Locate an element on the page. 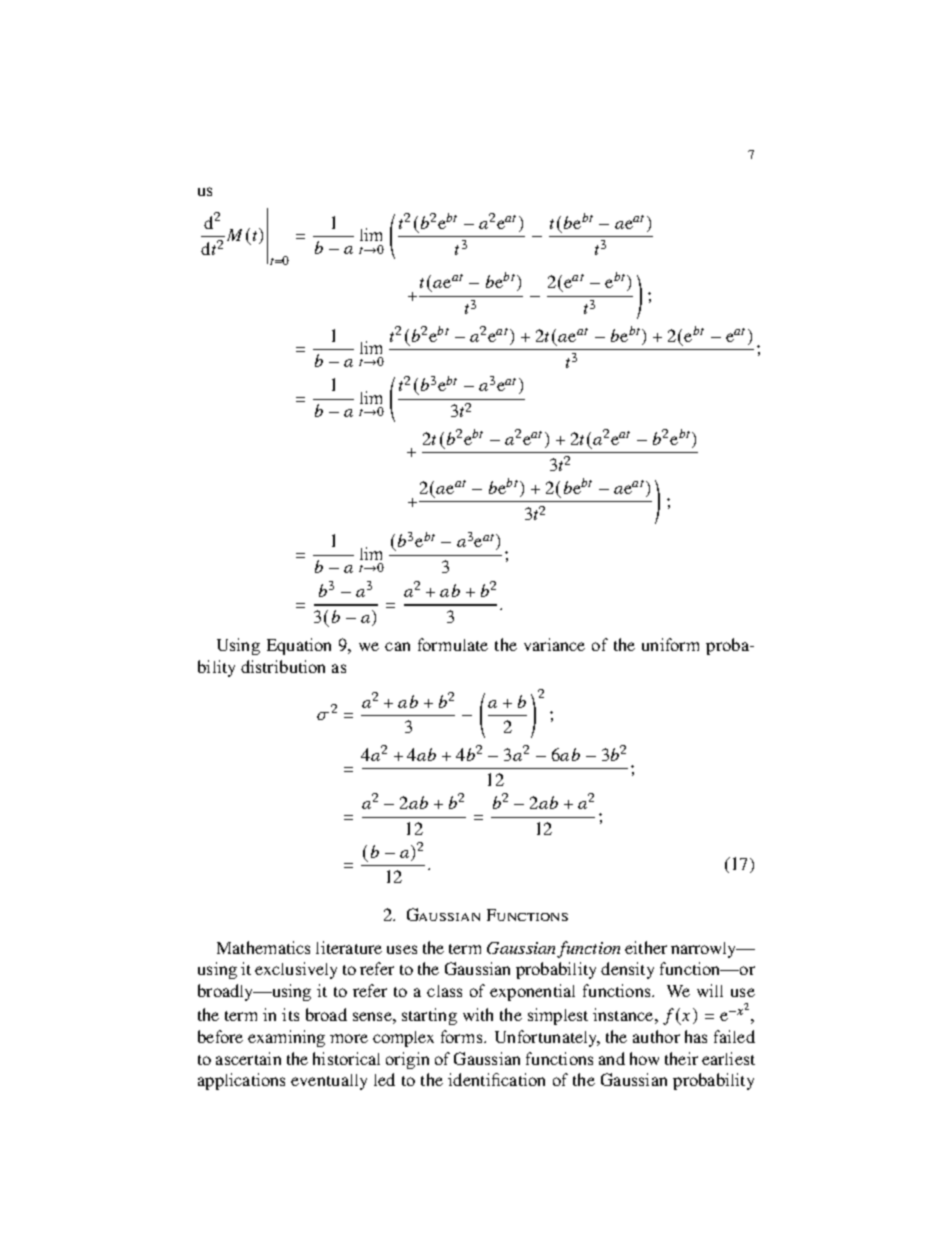 The height and width of the image is (1233, 952). identification is located at coordinates (496, 1079).
